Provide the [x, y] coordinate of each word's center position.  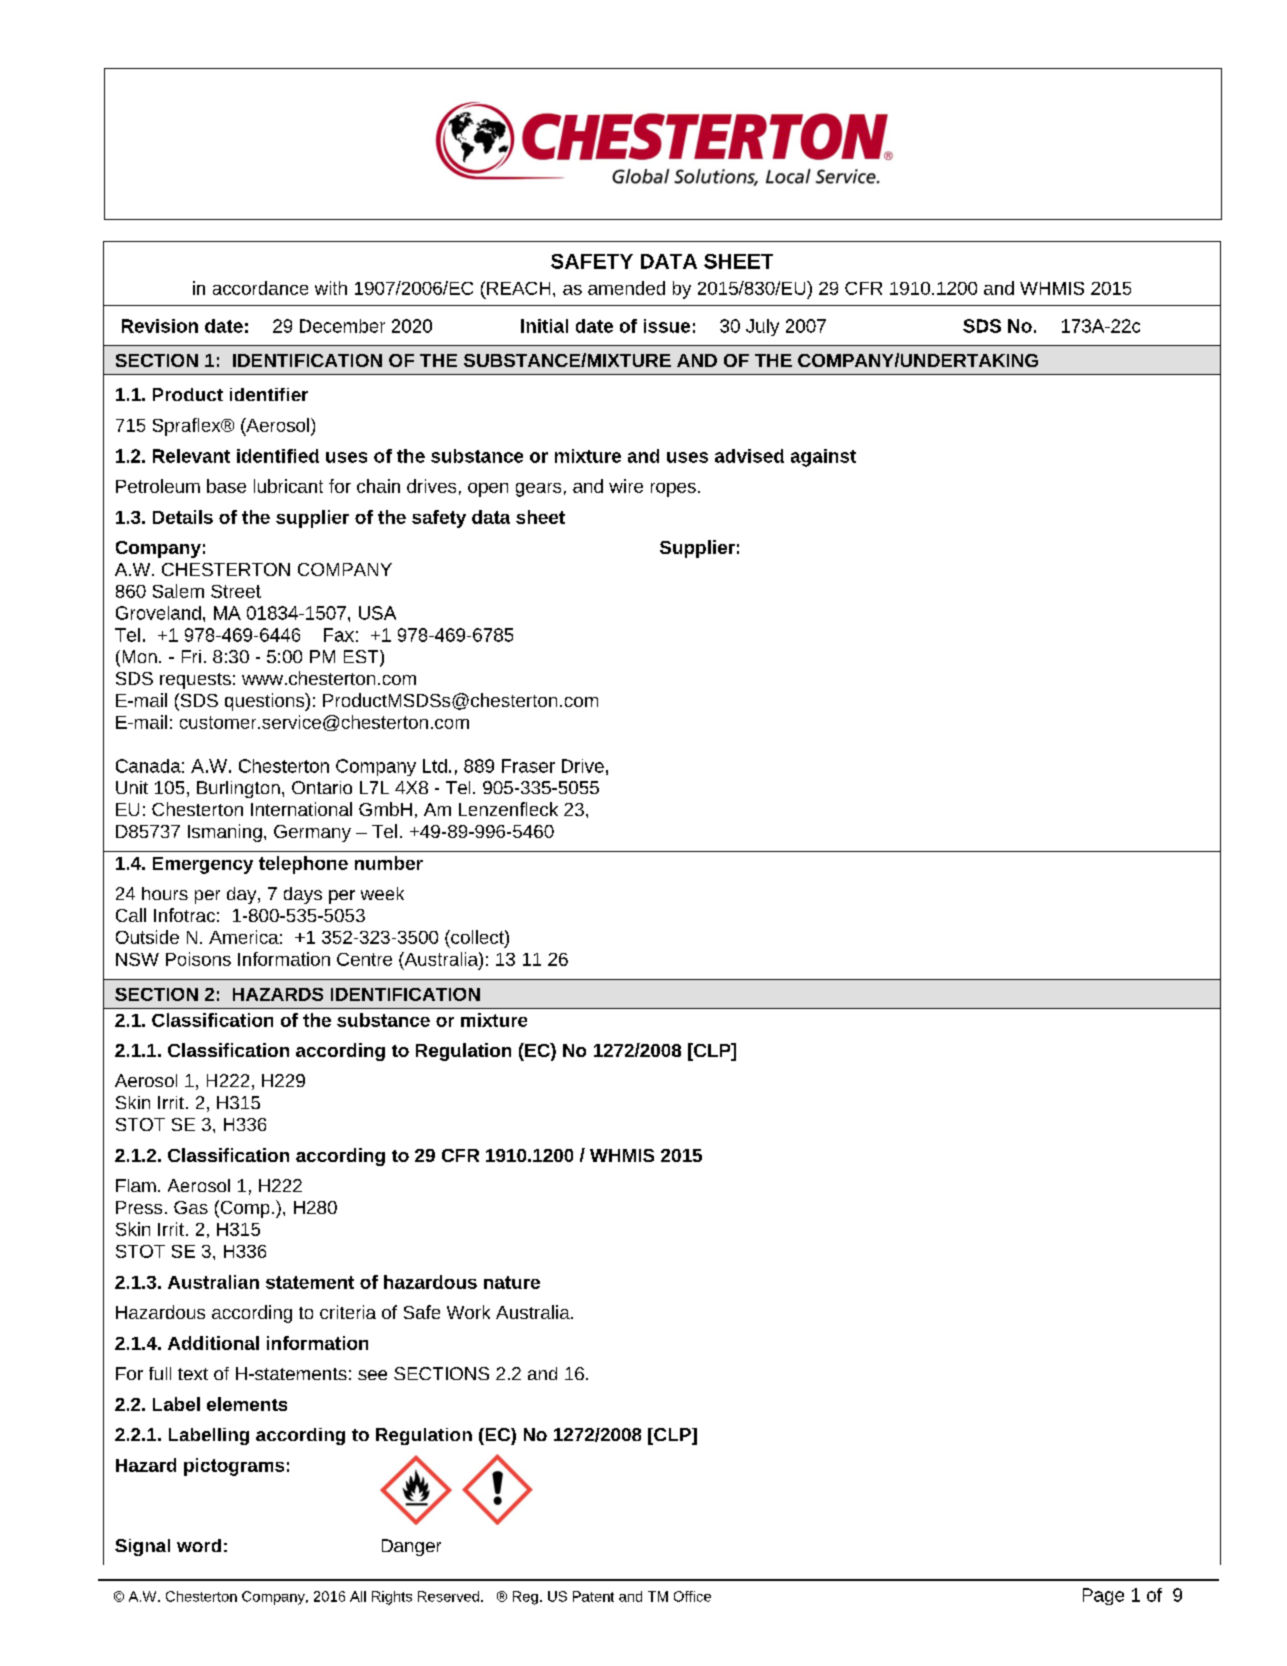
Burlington [238, 789]
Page [1103, 1596]
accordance [260, 288]
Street [236, 591]
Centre [364, 959]
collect [477, 937]
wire [626, 486]
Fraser [528, 766]
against [823, 458]
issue [667, 326]
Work [468, 1312]
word [199, 1545]
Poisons [198, 959]
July [762, 327]
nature [512, 1282]
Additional [213, 1343]
